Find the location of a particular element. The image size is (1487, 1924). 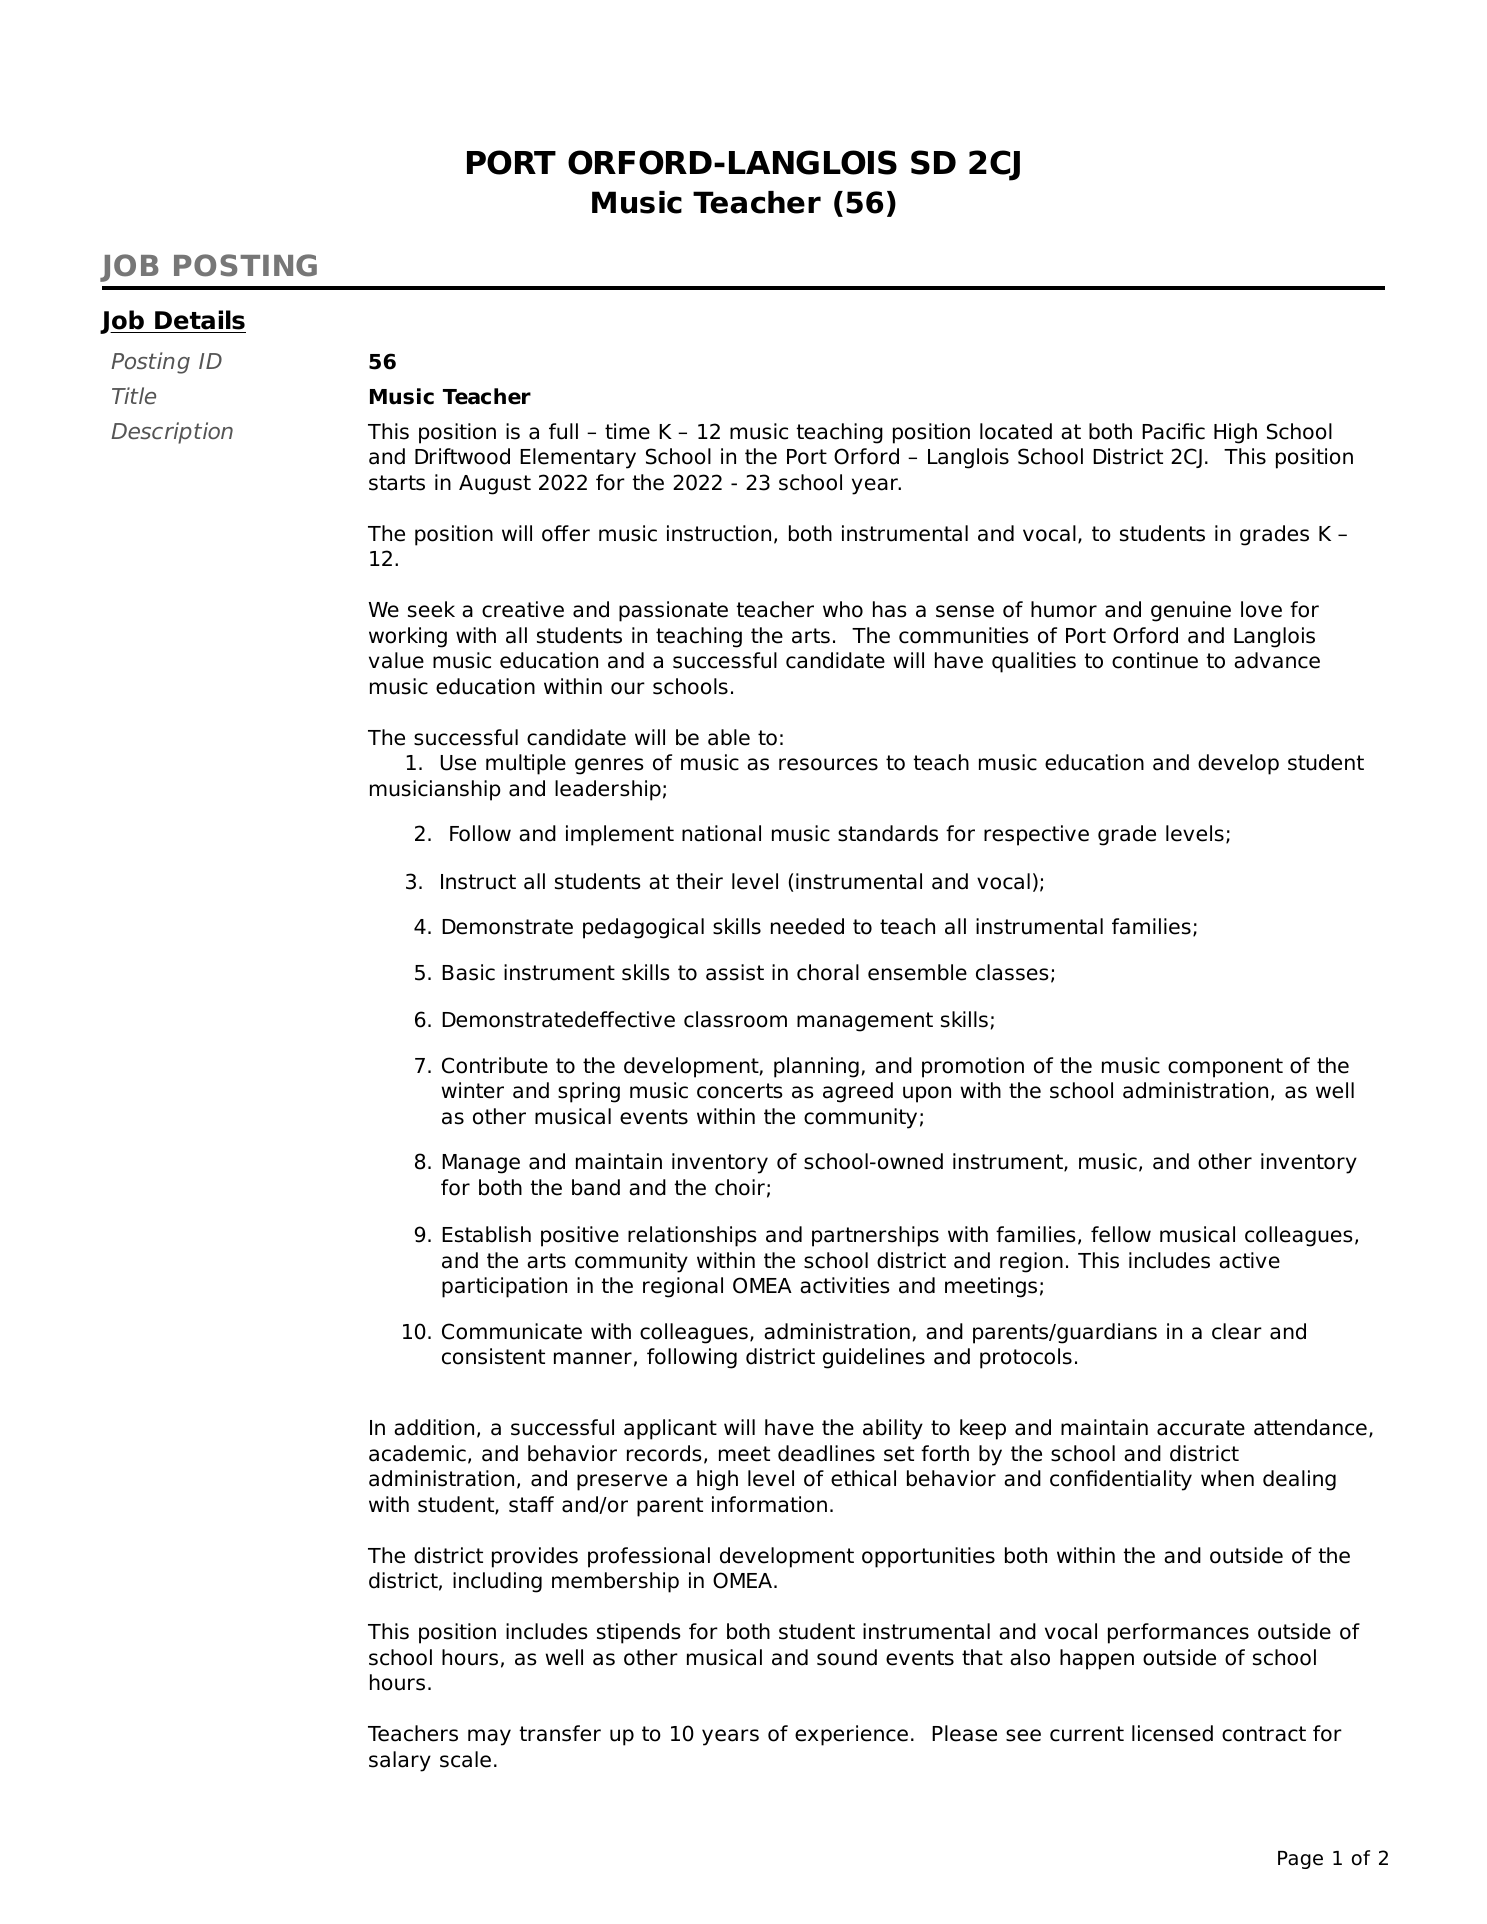

located is located at coordinates (1016, 431).
